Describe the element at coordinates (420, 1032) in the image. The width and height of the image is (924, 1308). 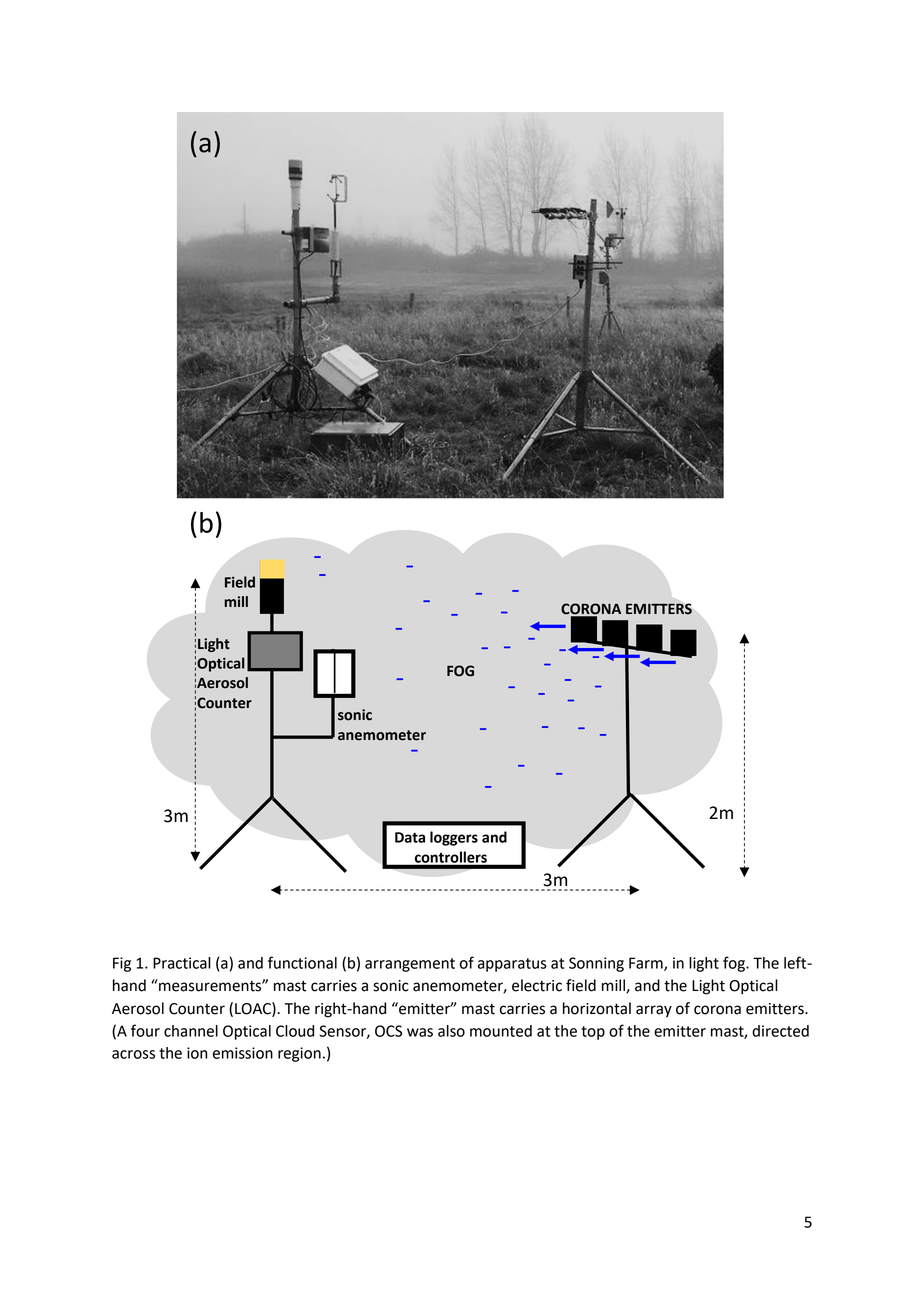
I see `was` at that location.
